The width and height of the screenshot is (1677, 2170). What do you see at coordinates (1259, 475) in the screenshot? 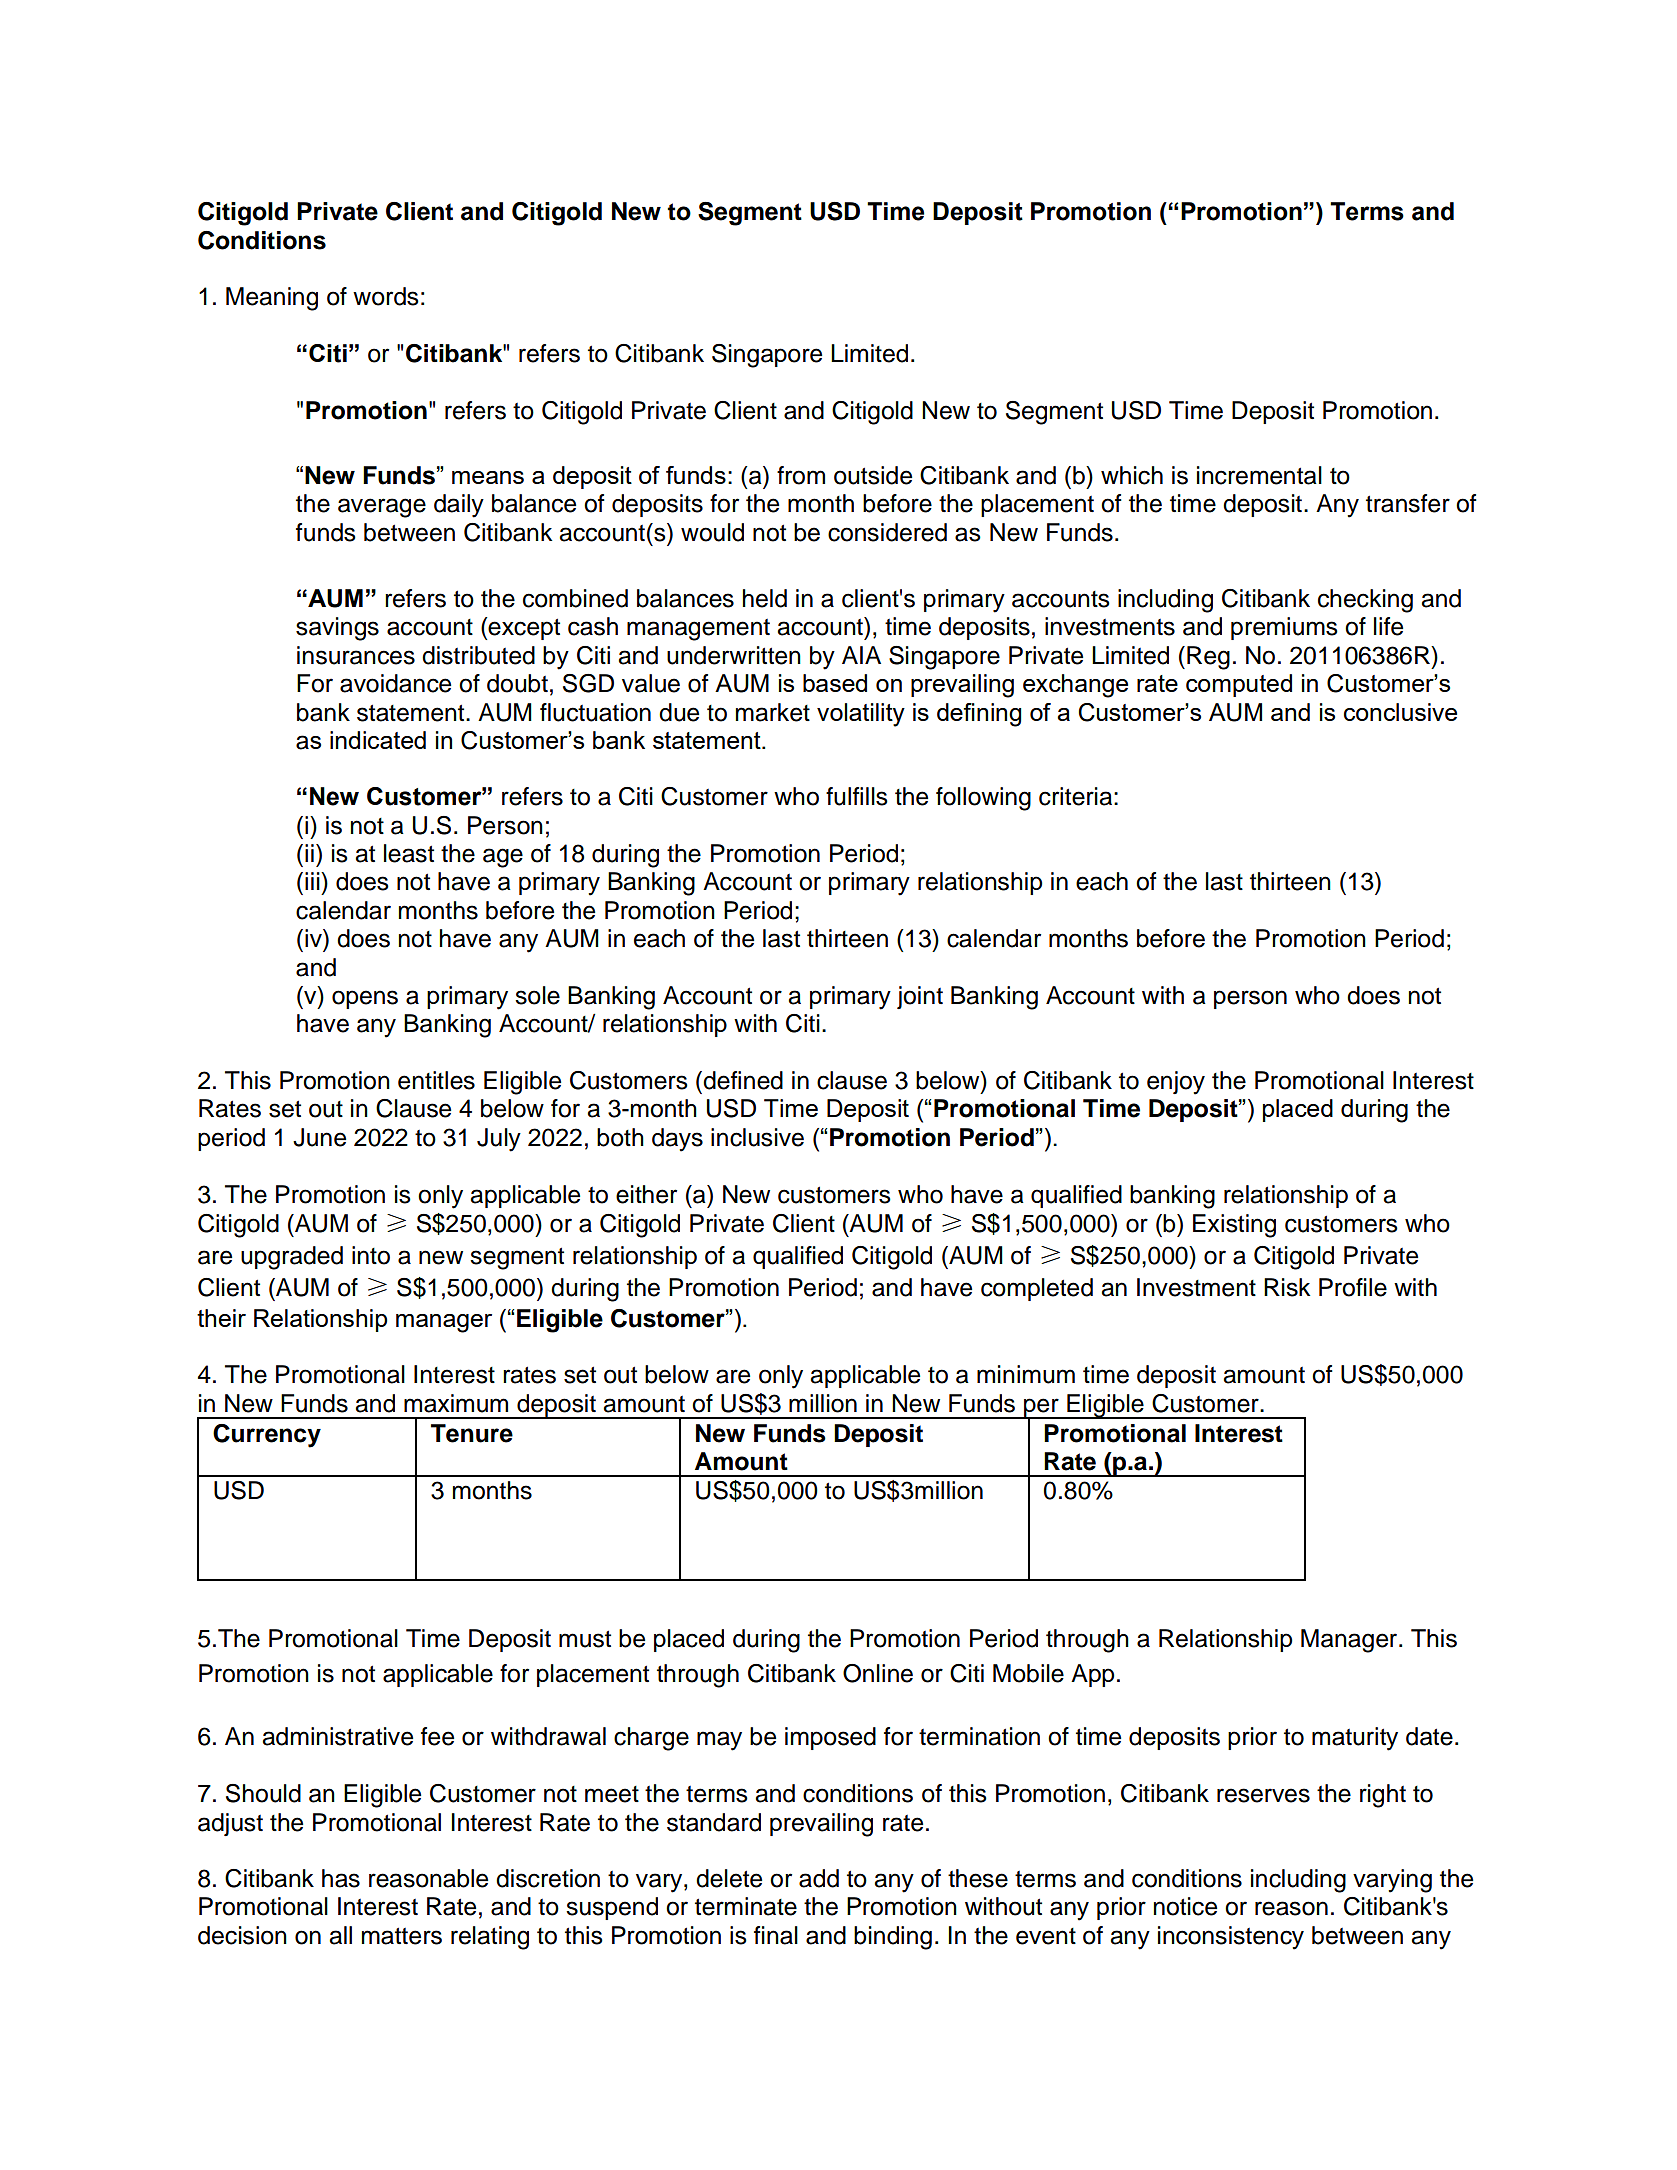
I see `incremental` at bounding box center [1259, 475].
